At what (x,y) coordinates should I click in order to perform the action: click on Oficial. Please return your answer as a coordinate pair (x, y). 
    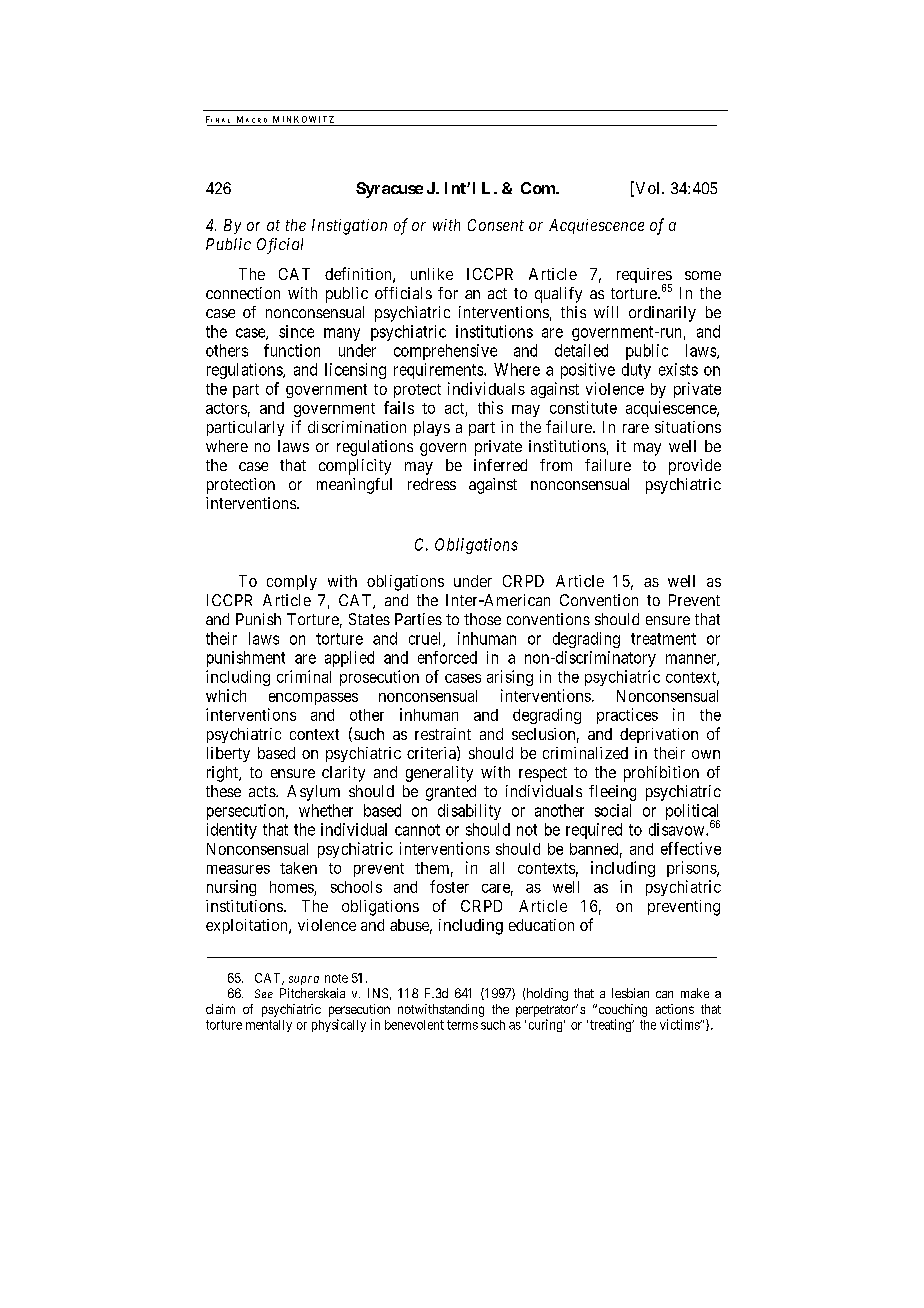
    Looking at the image, I should click on (280, 246).
